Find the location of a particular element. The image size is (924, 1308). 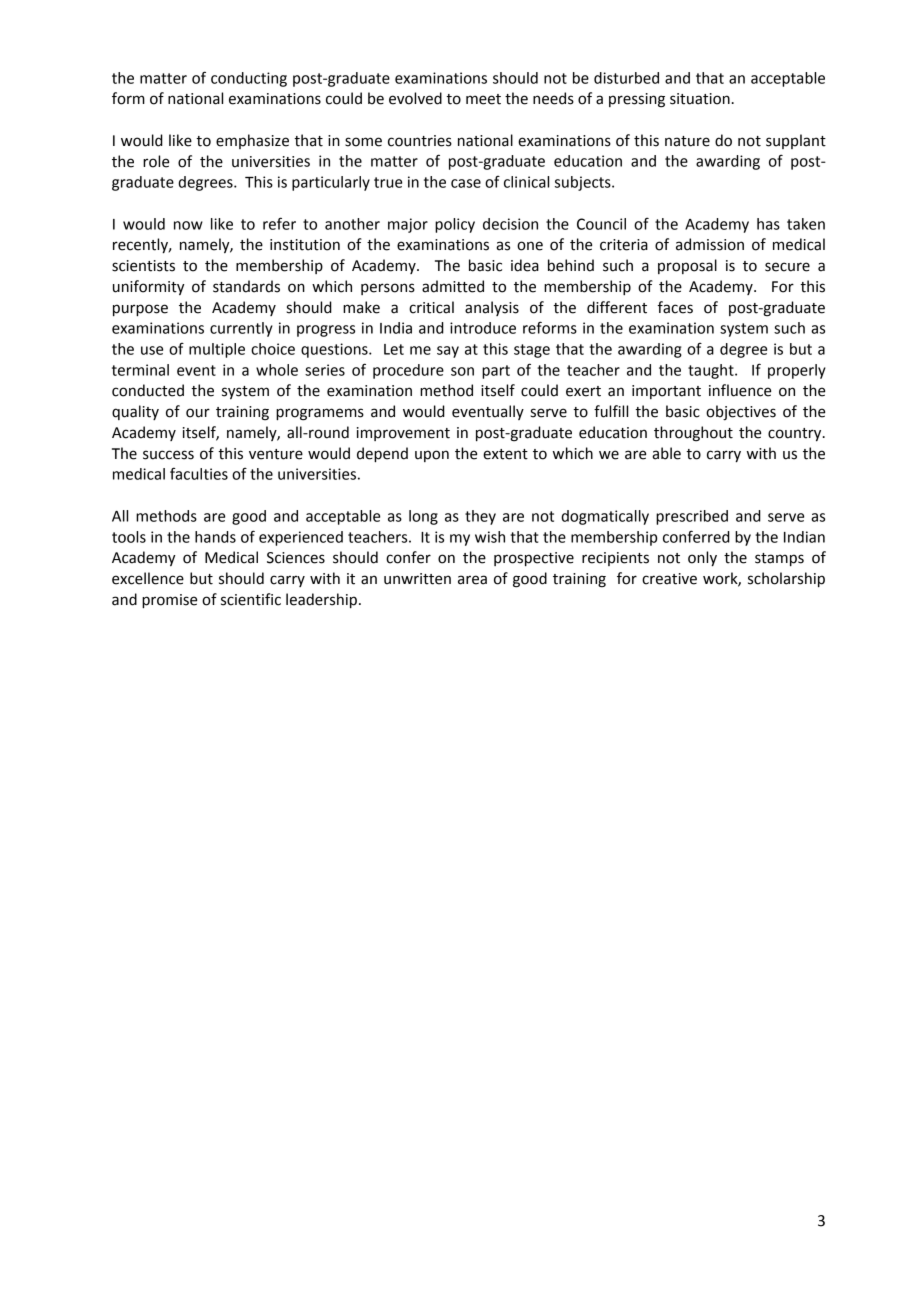

meet is located at coordinates (483, 99).
